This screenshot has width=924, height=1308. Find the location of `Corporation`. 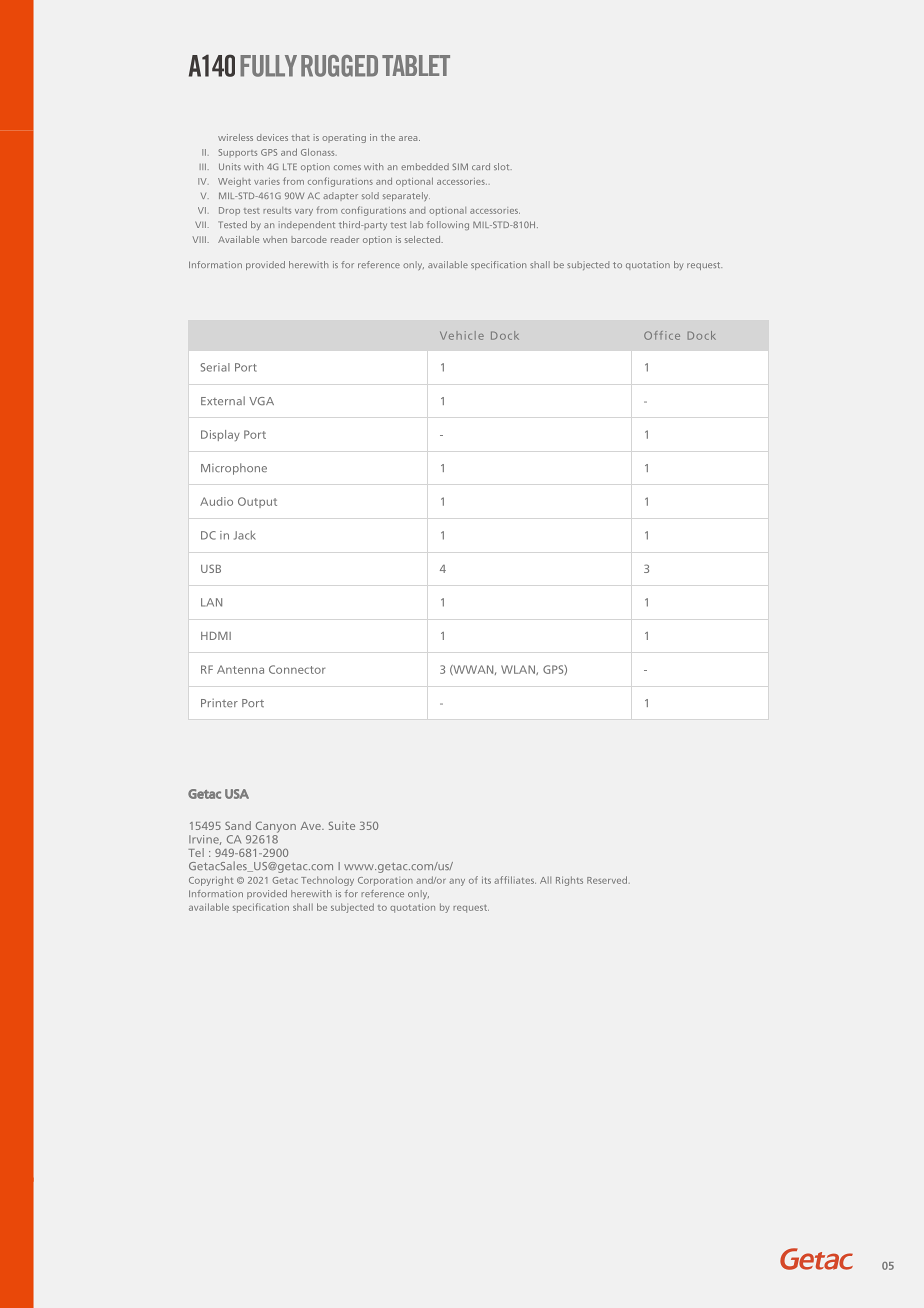

Corporation is located at coordinates (385, 881).
